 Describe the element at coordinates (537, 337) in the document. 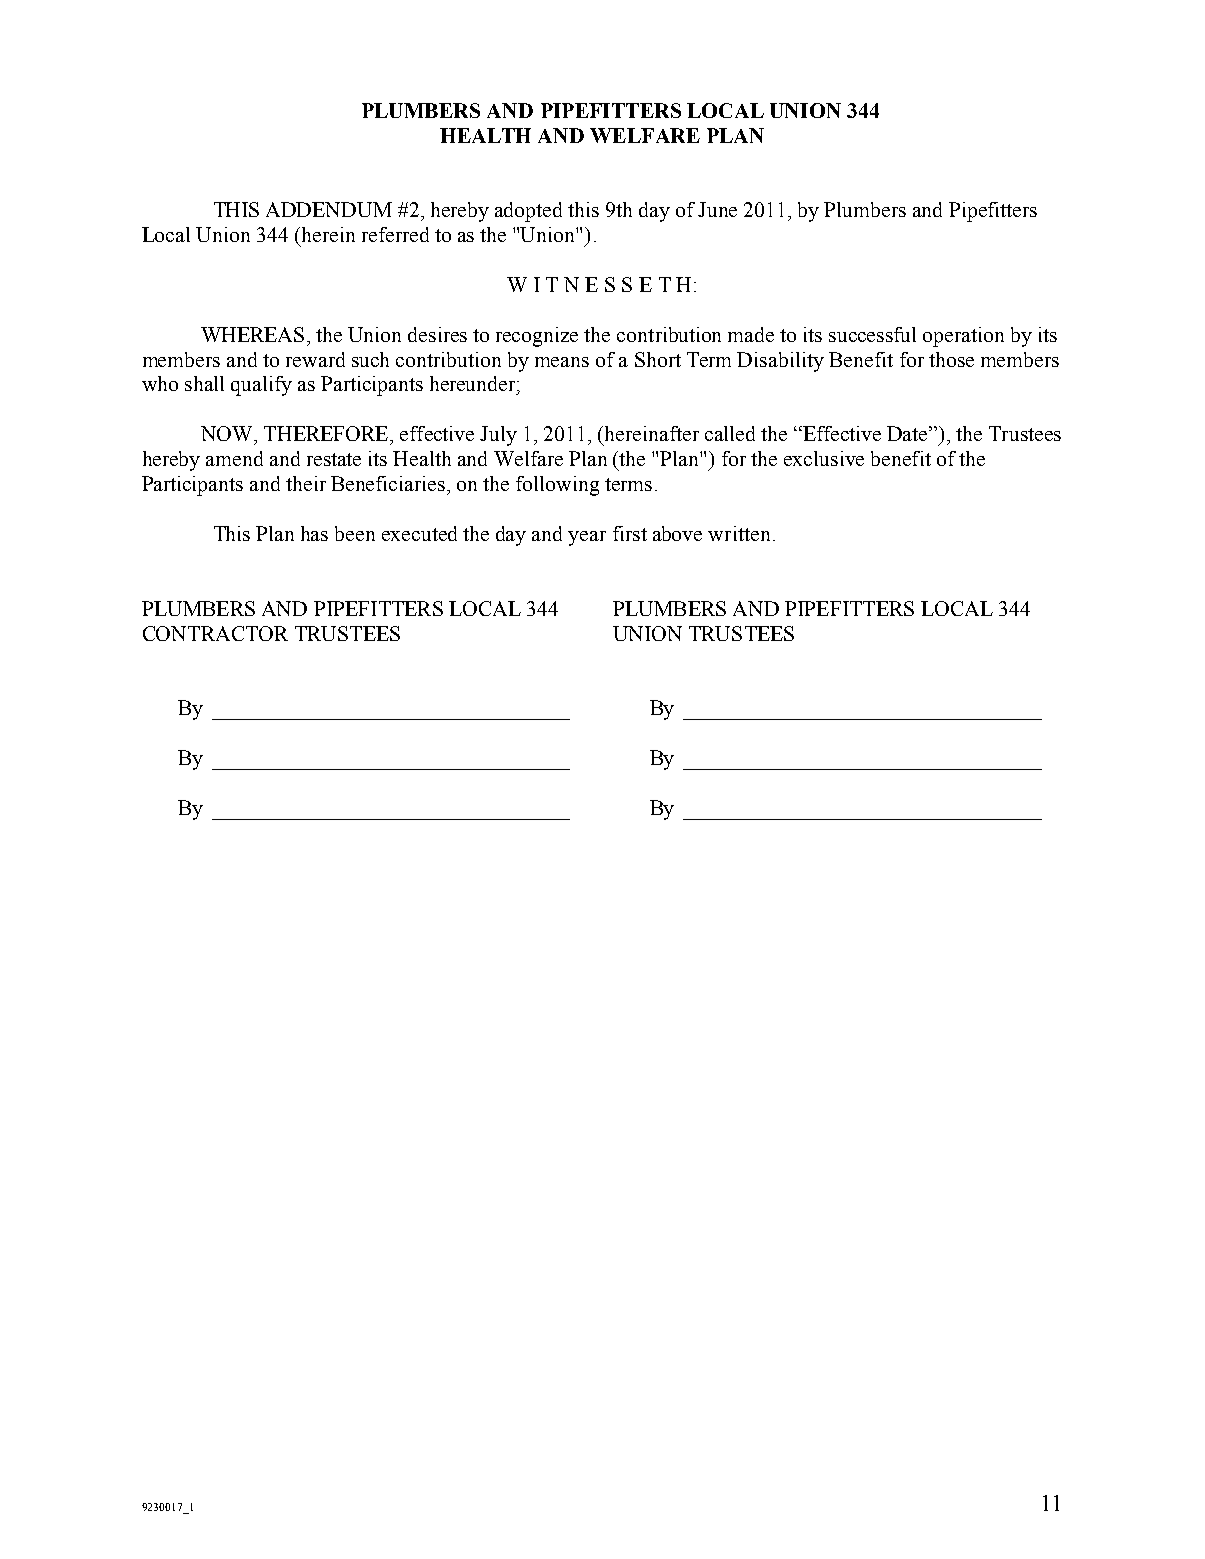

I see `recognize` at that location.
